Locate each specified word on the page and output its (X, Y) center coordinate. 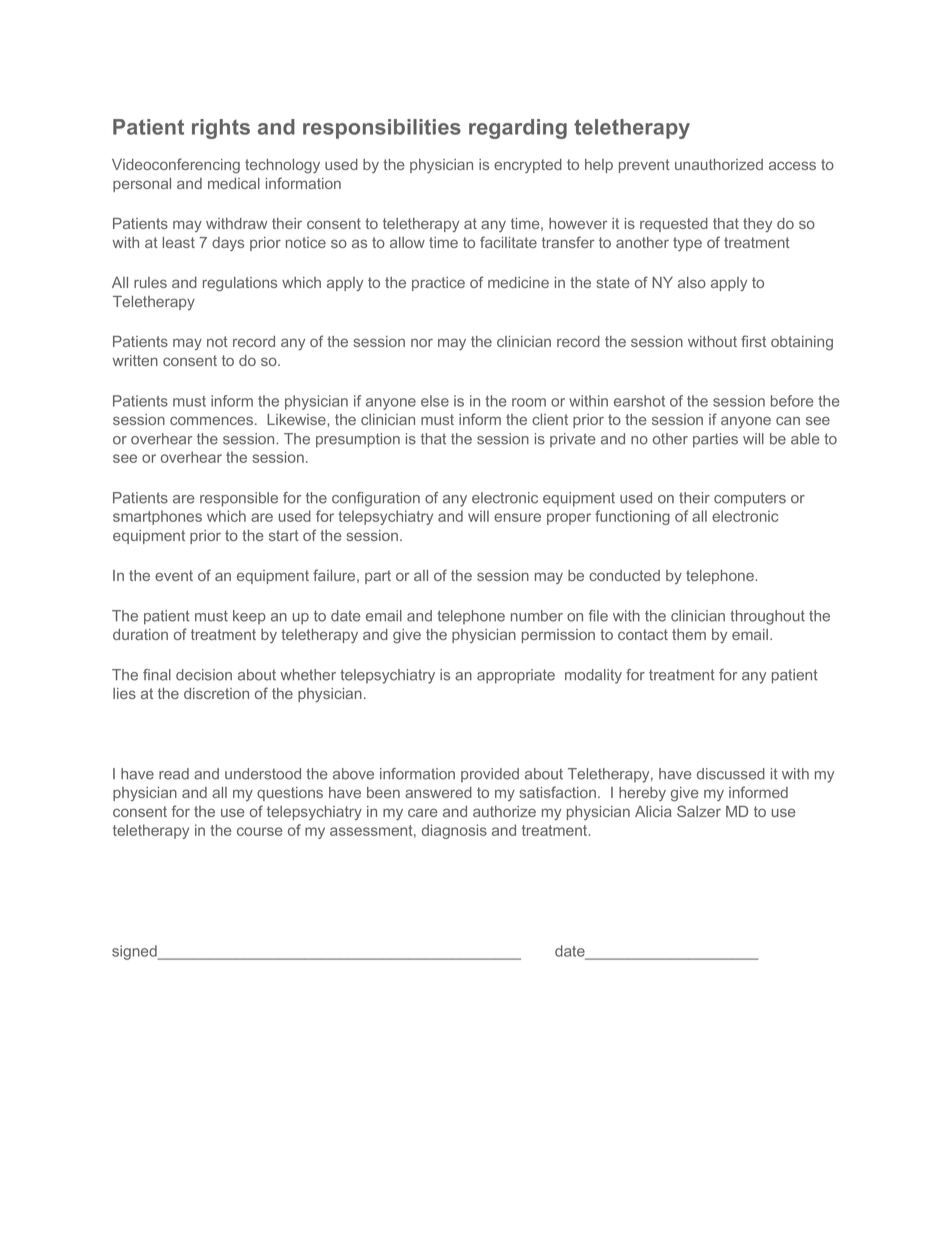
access (792, 165)
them (689, 634)
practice (438, 284)
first (753, 341)
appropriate (516, 676)
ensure (517, 517)
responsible (239, 499)
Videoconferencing (176, 166)
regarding (518, 129)
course (259, 831)
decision (204, 675)
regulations (240, 284)
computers (750, 499)
